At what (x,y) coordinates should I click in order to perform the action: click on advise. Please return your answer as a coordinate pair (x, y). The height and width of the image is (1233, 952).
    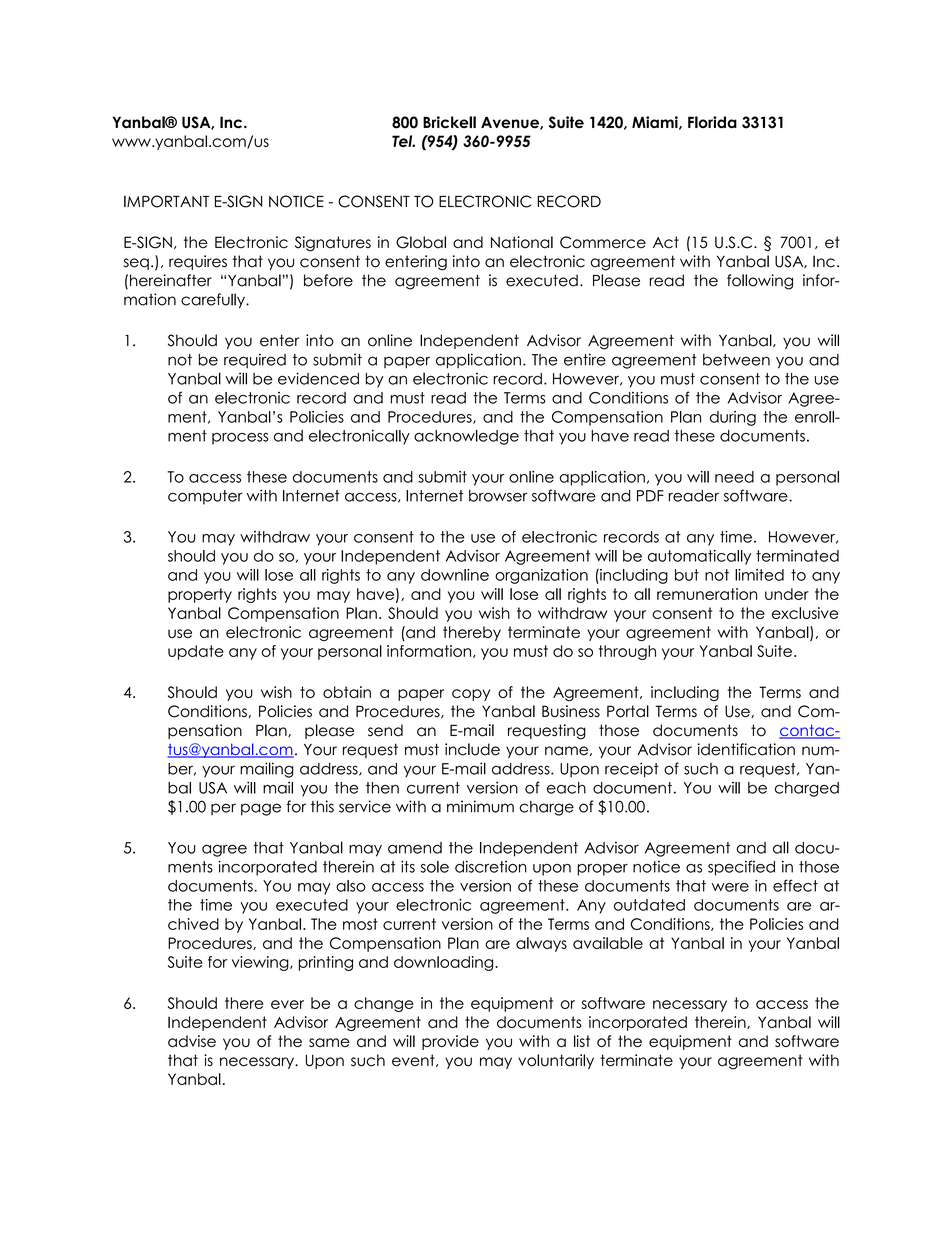
    Looking at the image, I should click on (192, 1041).
